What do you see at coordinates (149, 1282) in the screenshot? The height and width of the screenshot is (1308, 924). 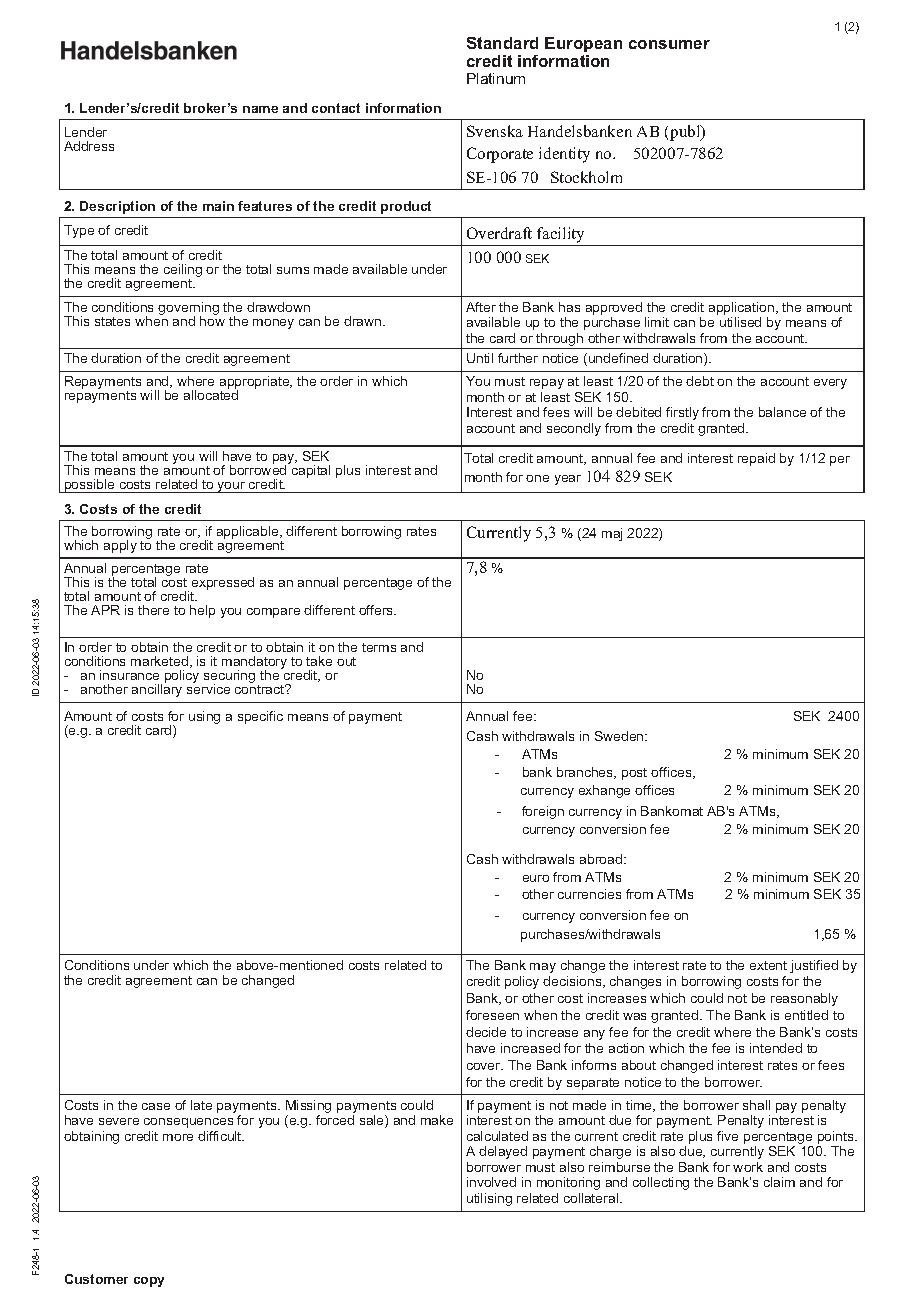 I see `copy` at bounding box center [149, 1282].
